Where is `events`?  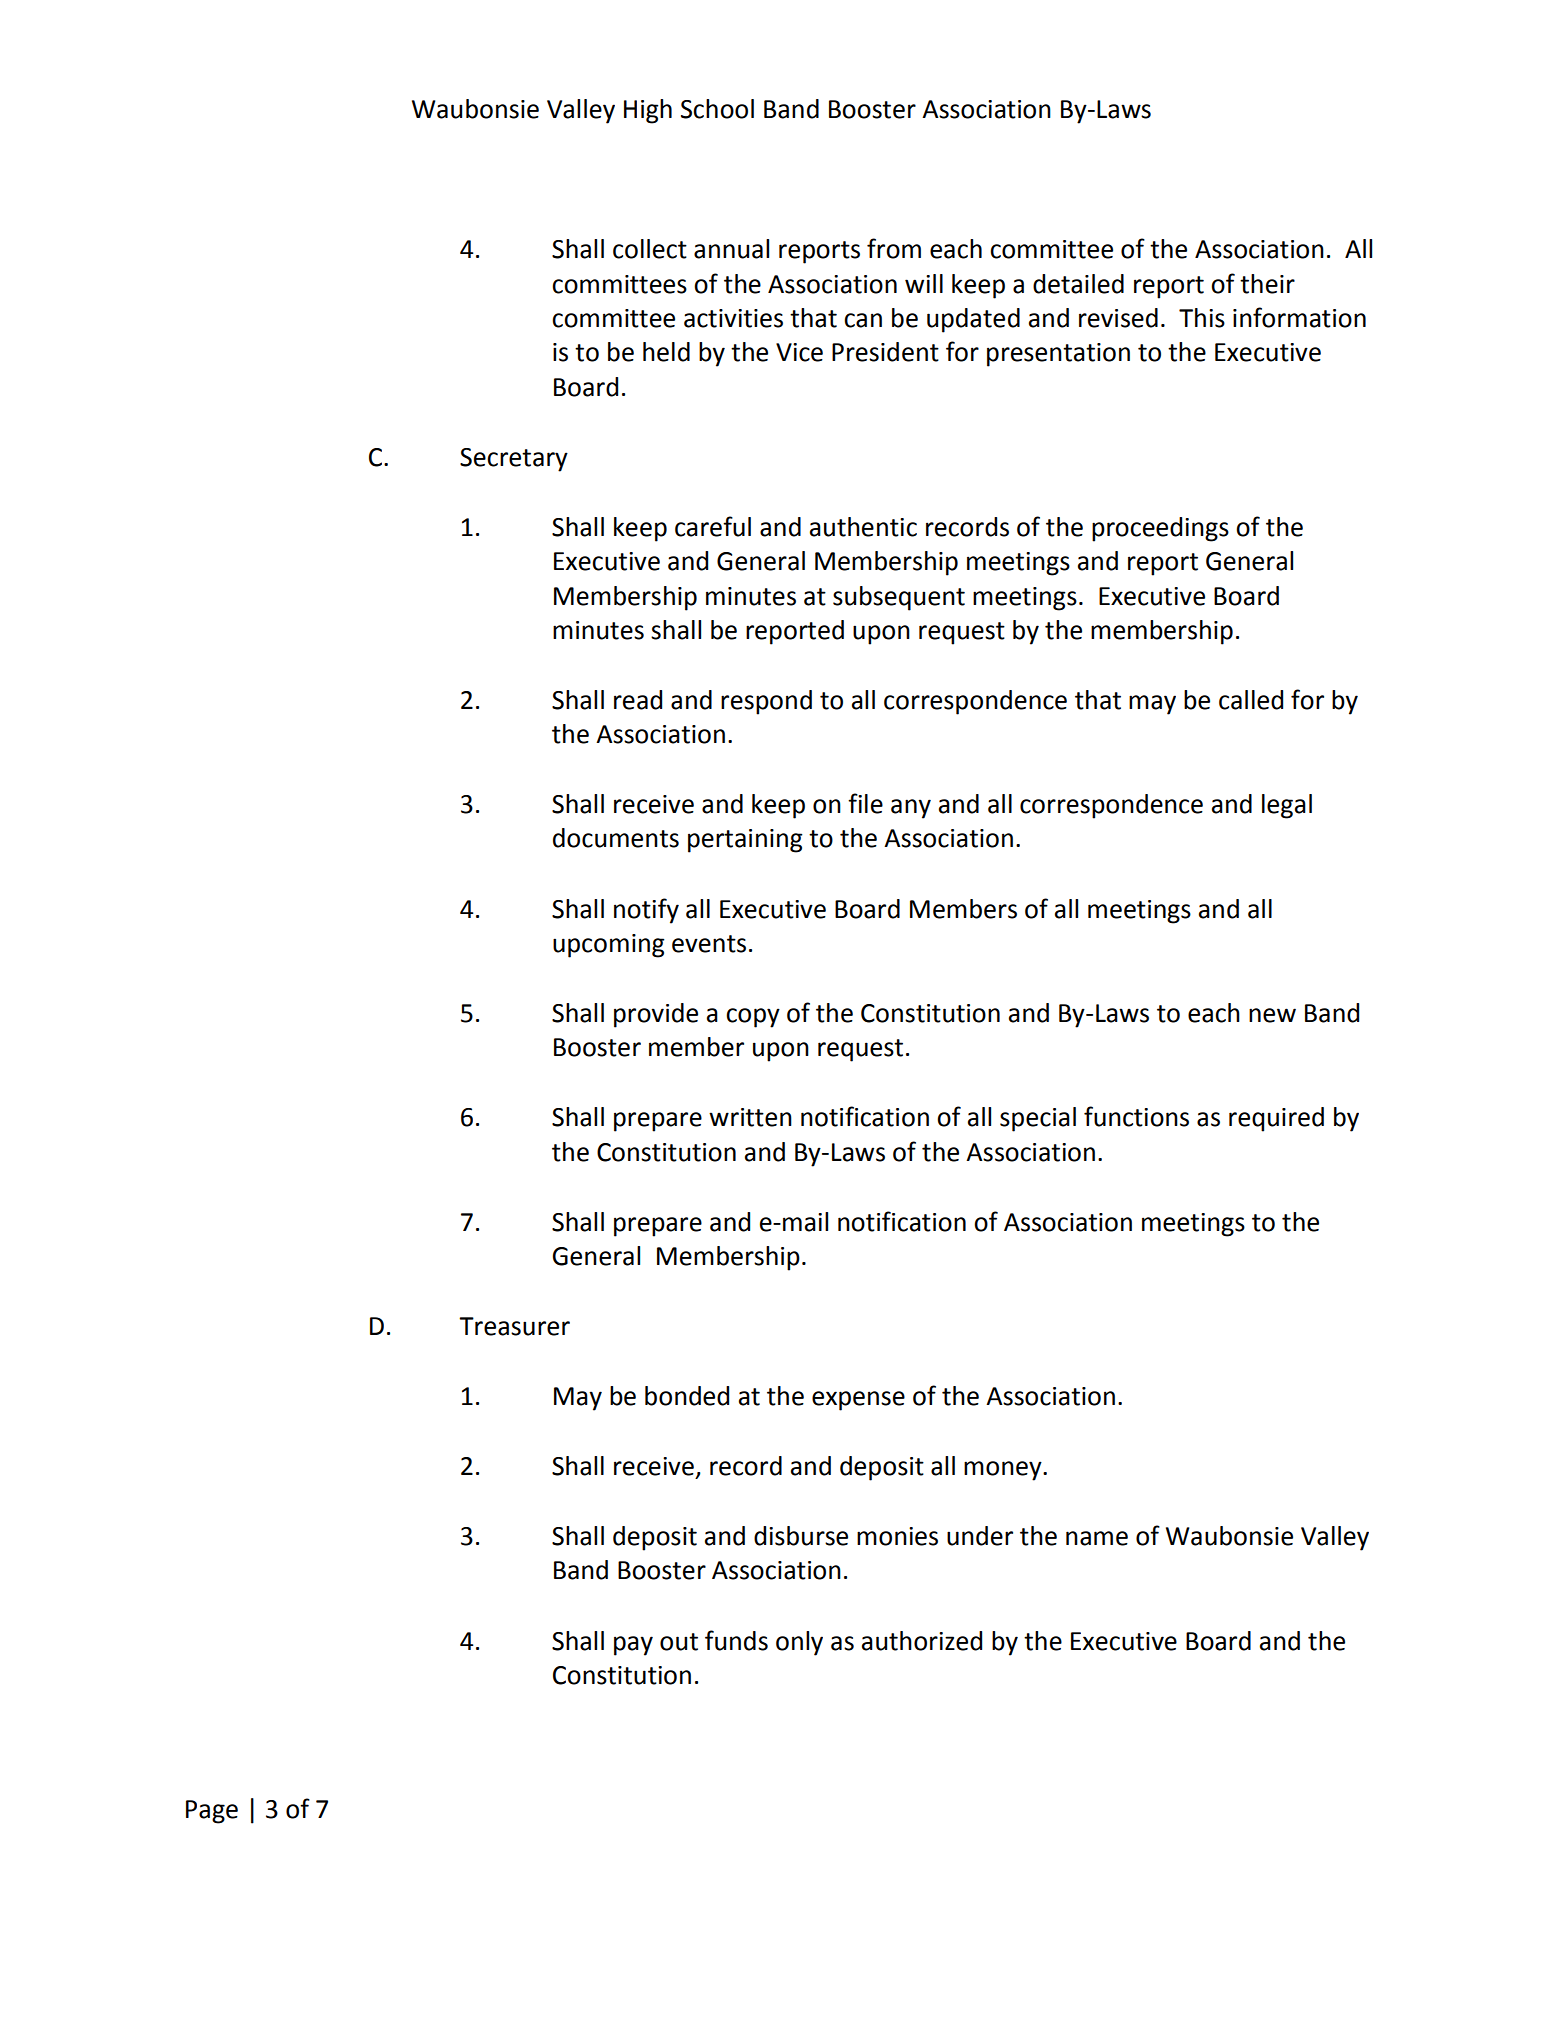 events is located at coordinates (709, 944).
